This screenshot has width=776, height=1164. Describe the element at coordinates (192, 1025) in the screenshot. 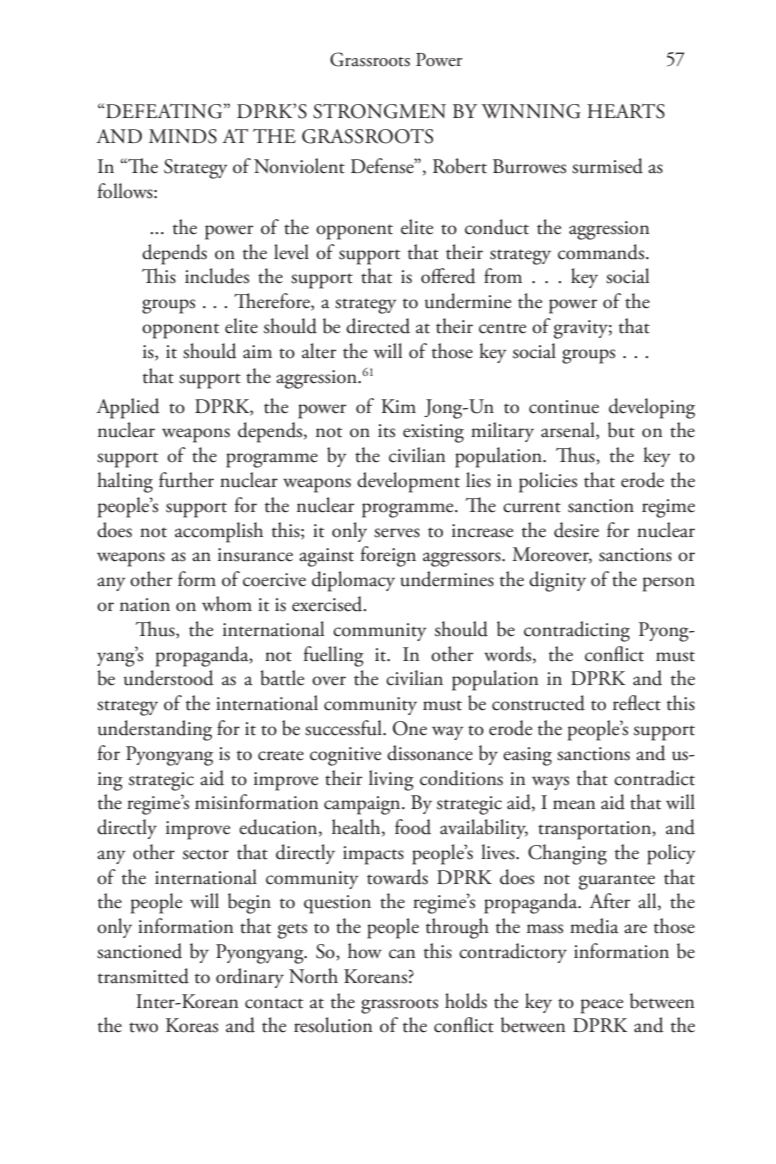

I see `Koreas` at that location.
